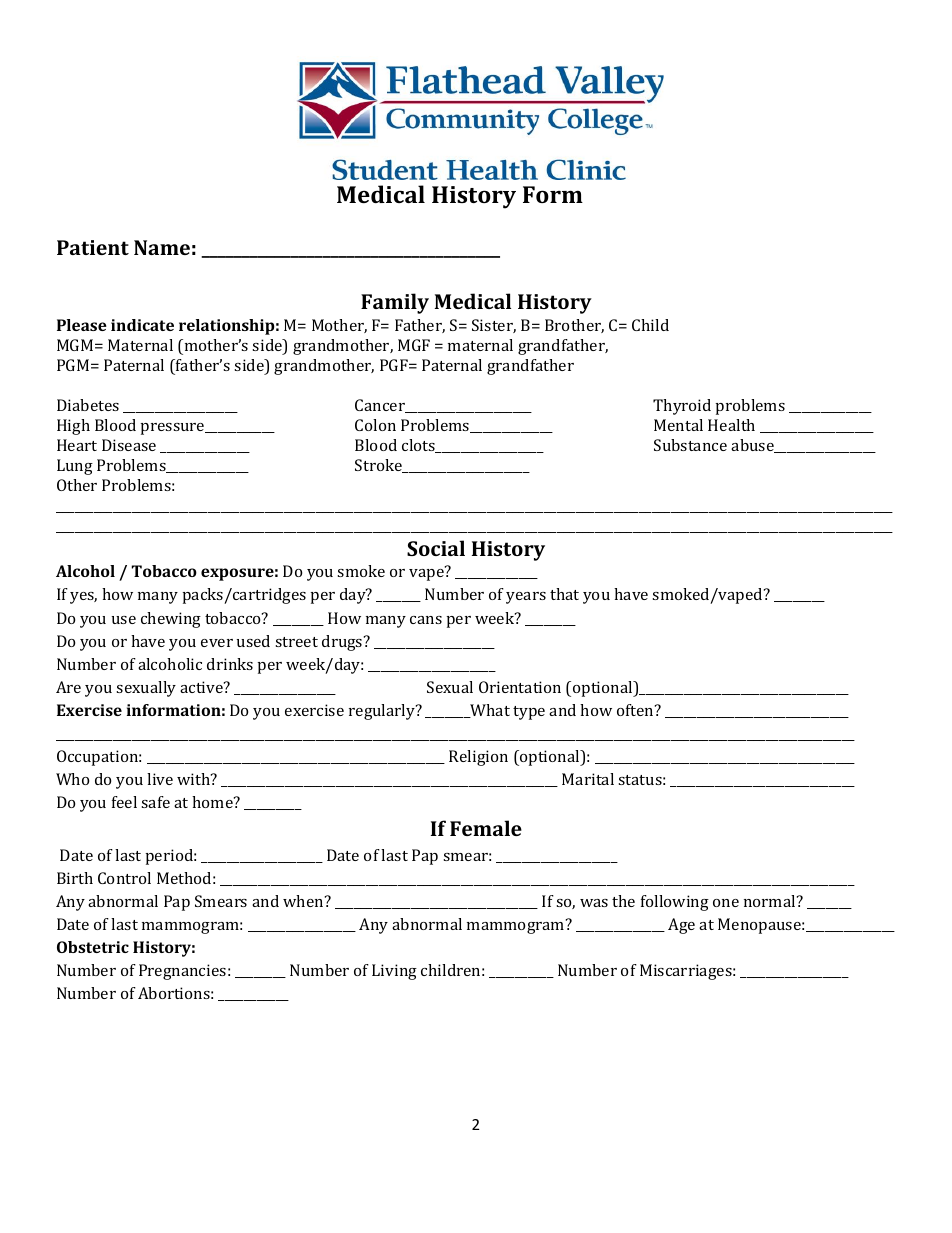  Describe the element at coordinates (682, 407) in the image. I see `Thyroid` at that location.
